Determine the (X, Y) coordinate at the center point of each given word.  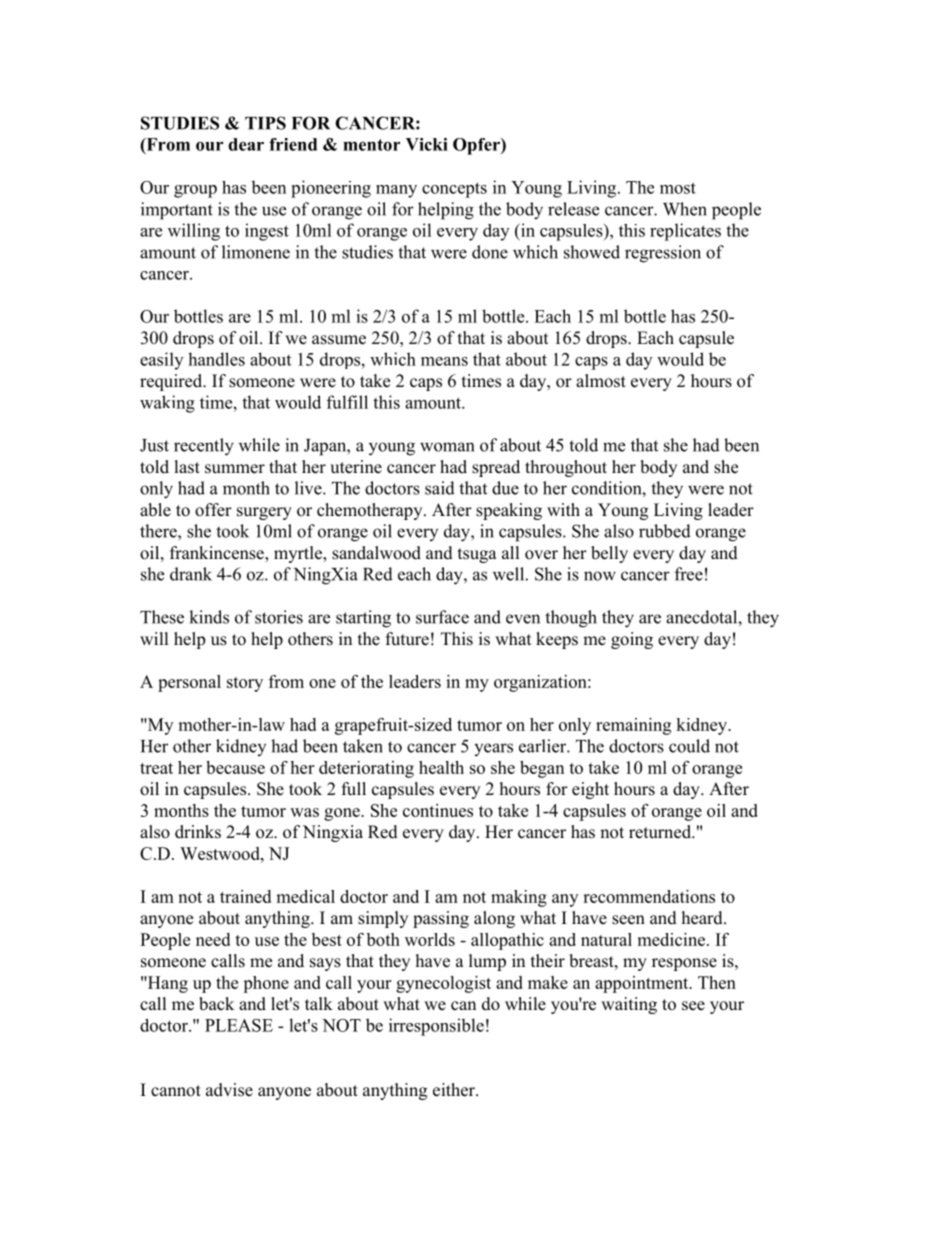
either (455, 1090)
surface (442, 617)
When (685, 209)
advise (229, 1090)
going (632, 640)
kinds (209, 617)
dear (246, 144)
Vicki (427, 144)
